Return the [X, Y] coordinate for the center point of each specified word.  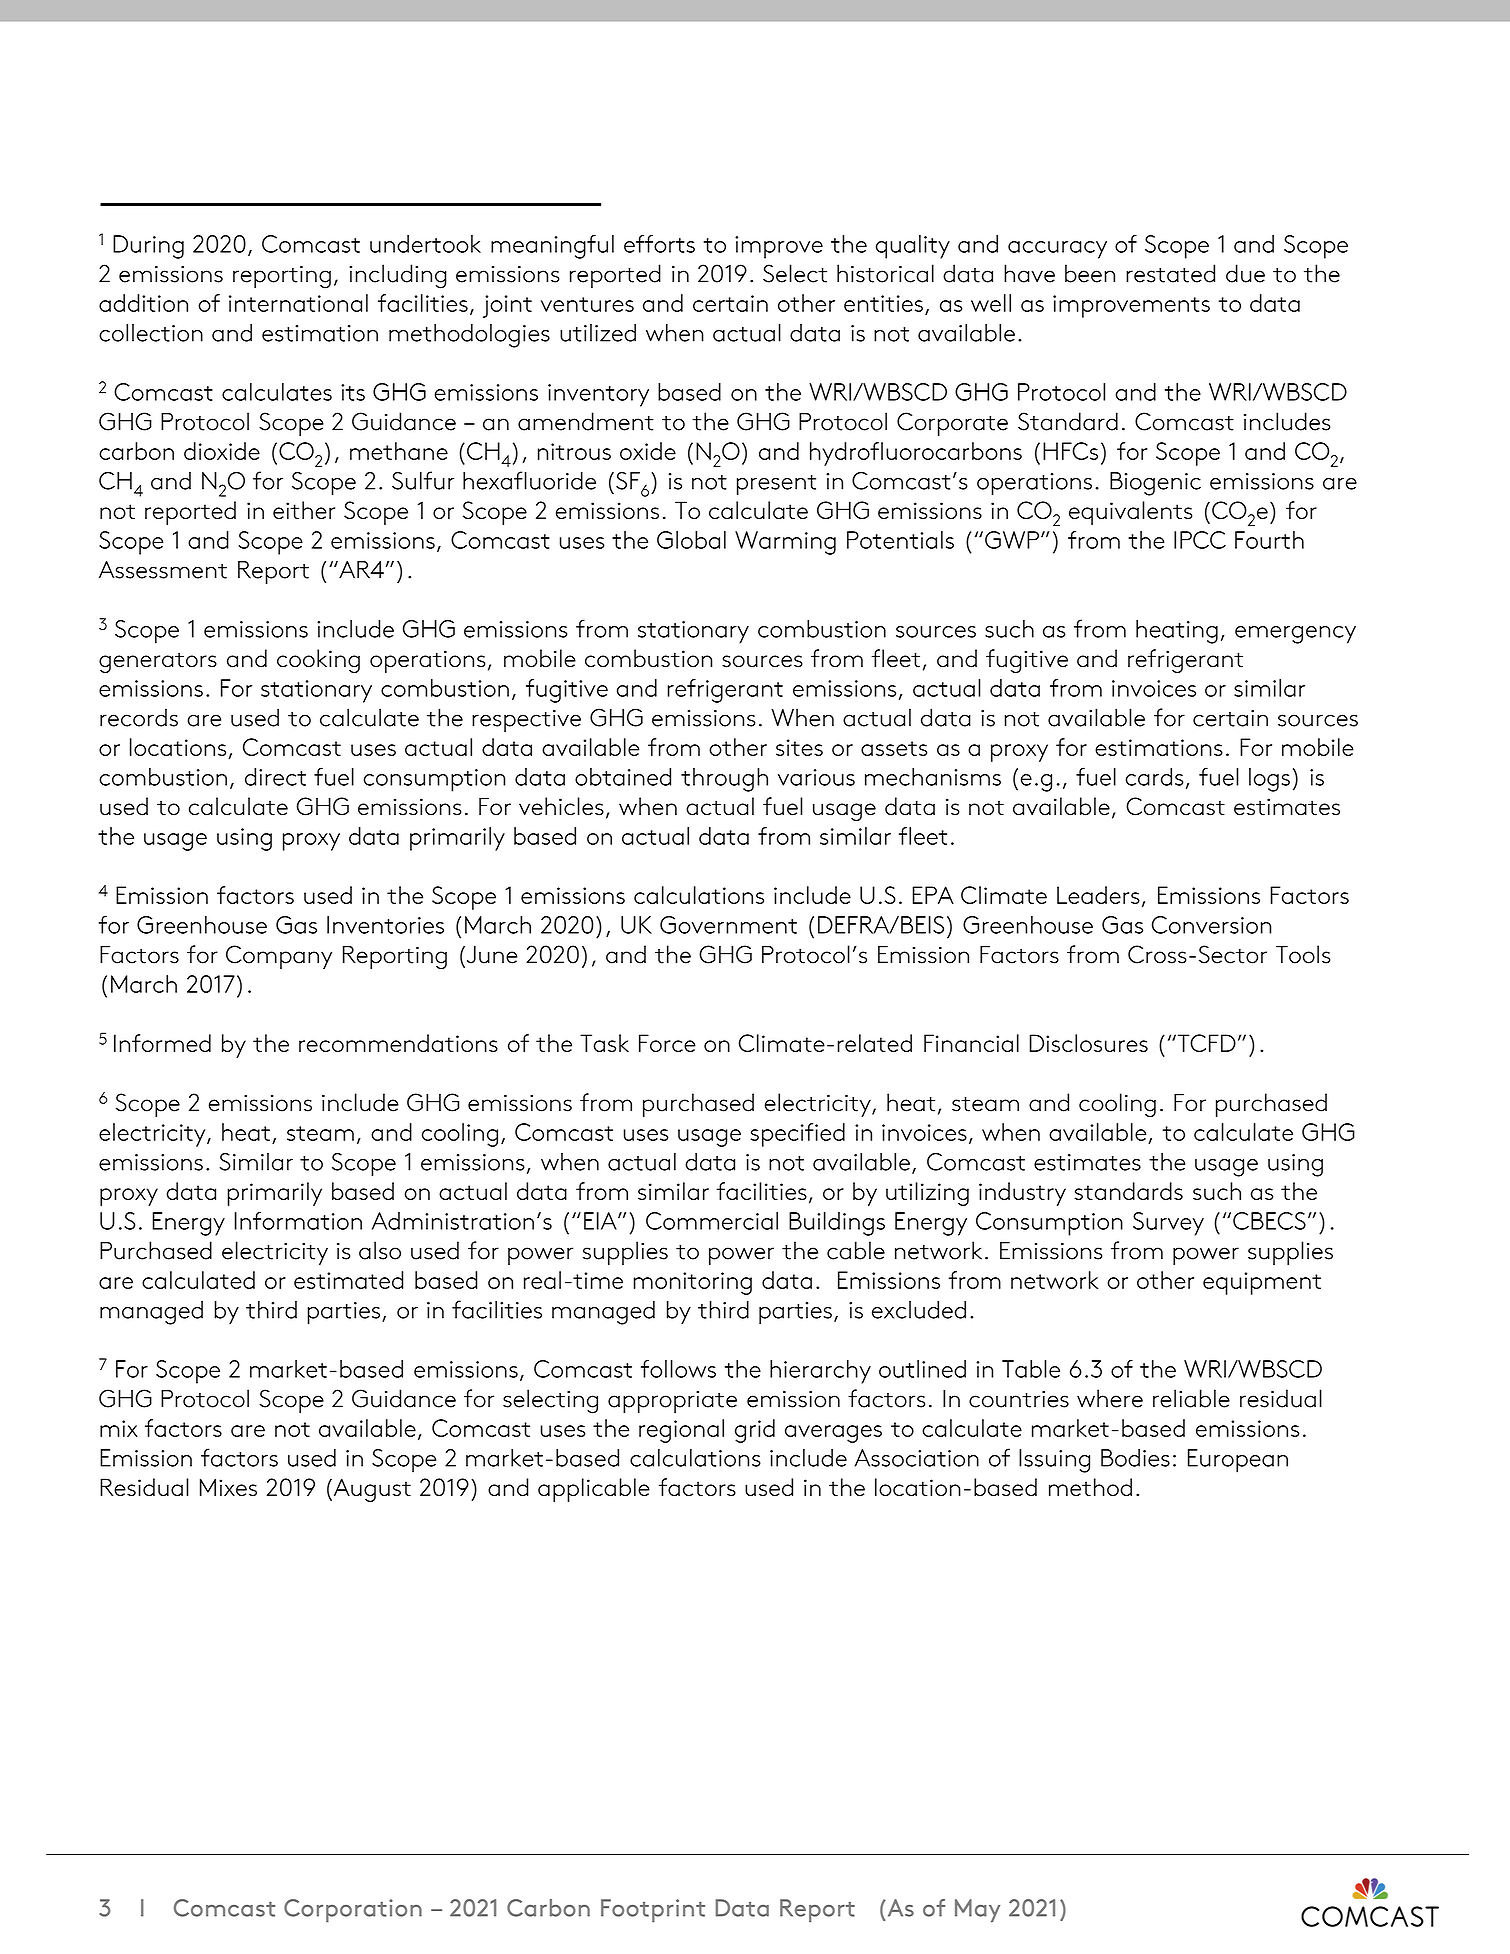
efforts [659, 244]
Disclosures [1088, 1043]
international [298, 303]
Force [667, 1043]
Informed [162, 1043]
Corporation [353, 1910]
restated [1170, 273]
